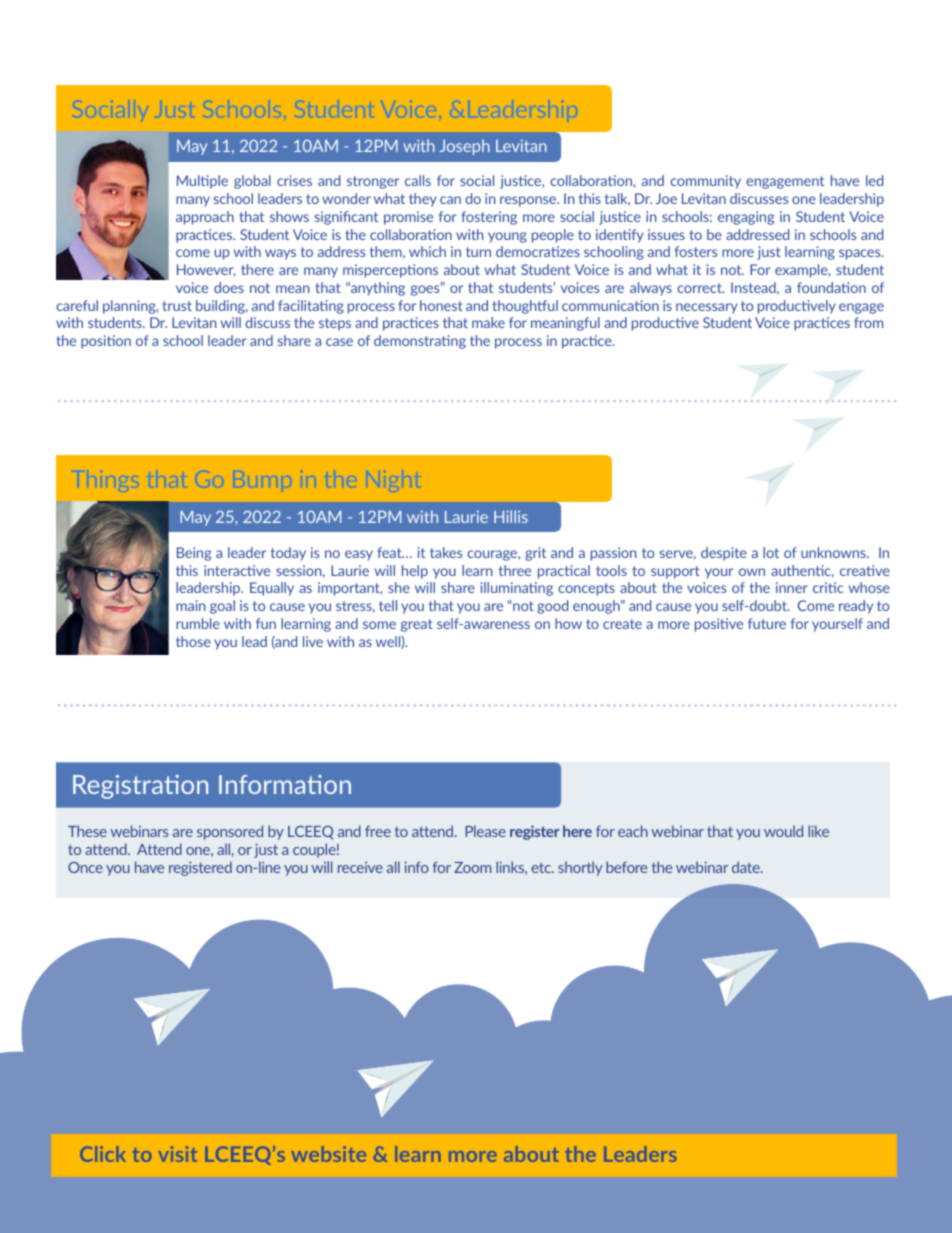 The image size is (952, 1233). I want to click on those, so click(193, 641).
